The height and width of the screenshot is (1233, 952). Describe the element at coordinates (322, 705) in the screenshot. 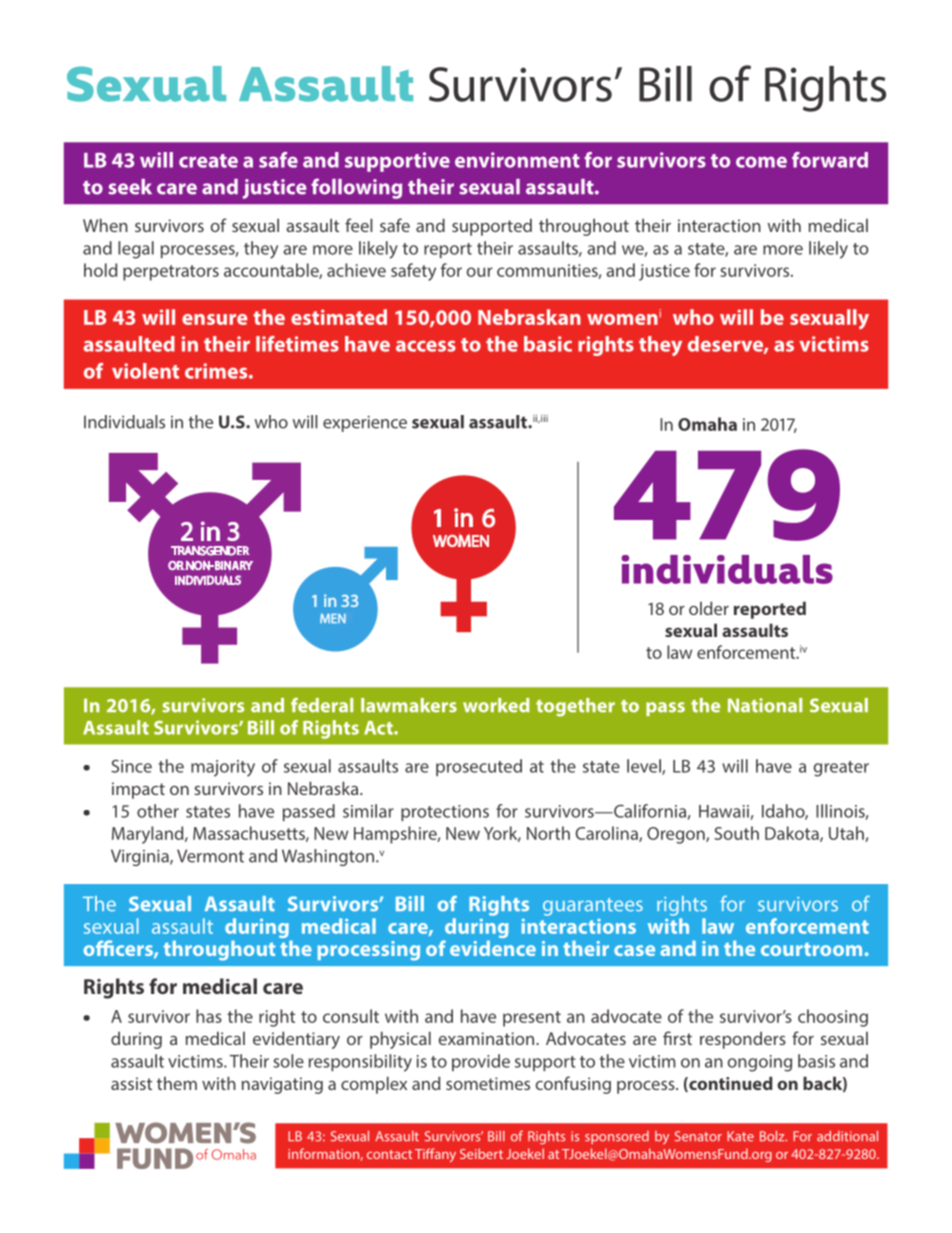

I see `federal` at that location.
